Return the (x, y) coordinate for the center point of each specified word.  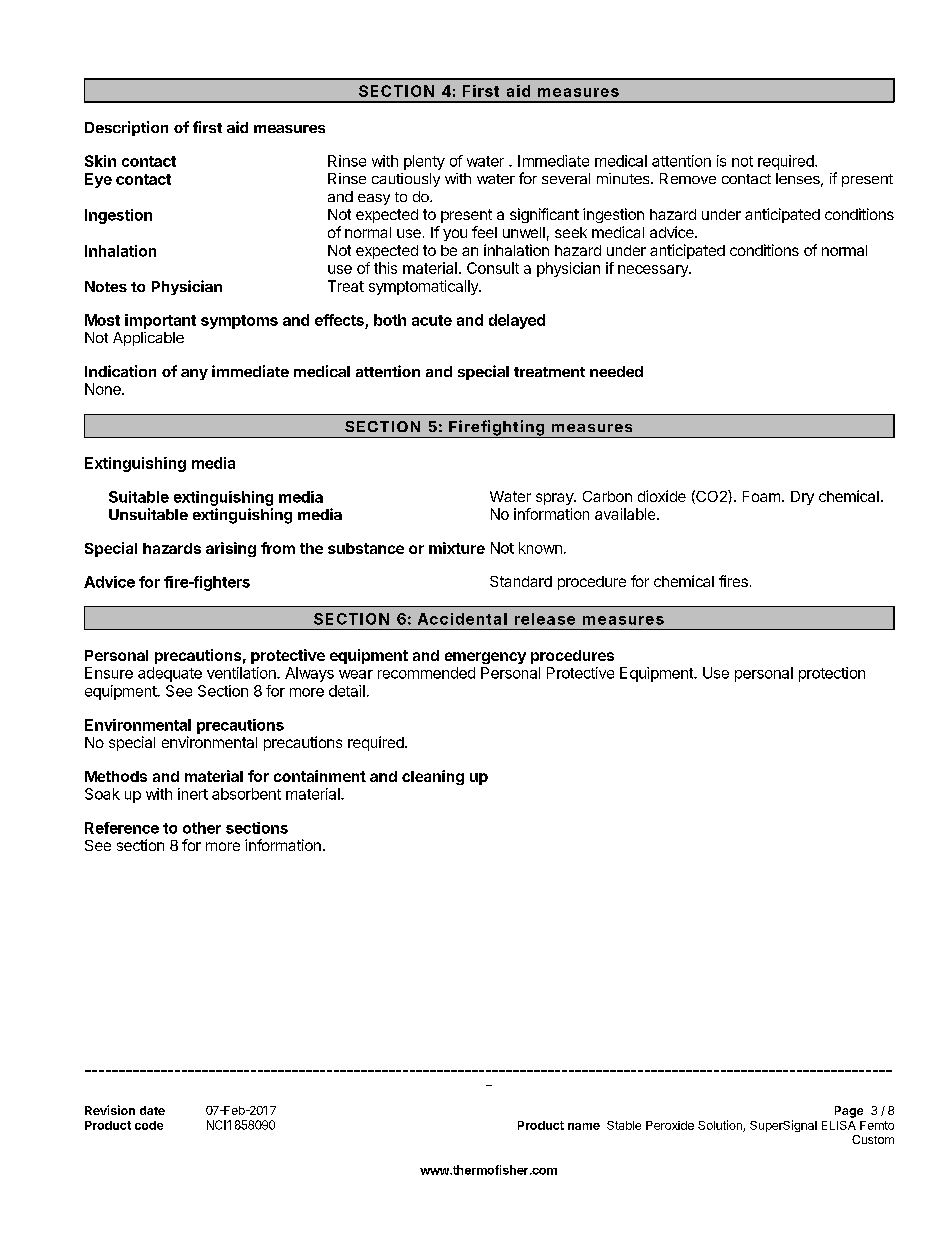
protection (832, 674)
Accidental (462, 619)
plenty (424, 162)
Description (126, 128)
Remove (688, 178)
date (152, 1110)
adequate (170, 674)
